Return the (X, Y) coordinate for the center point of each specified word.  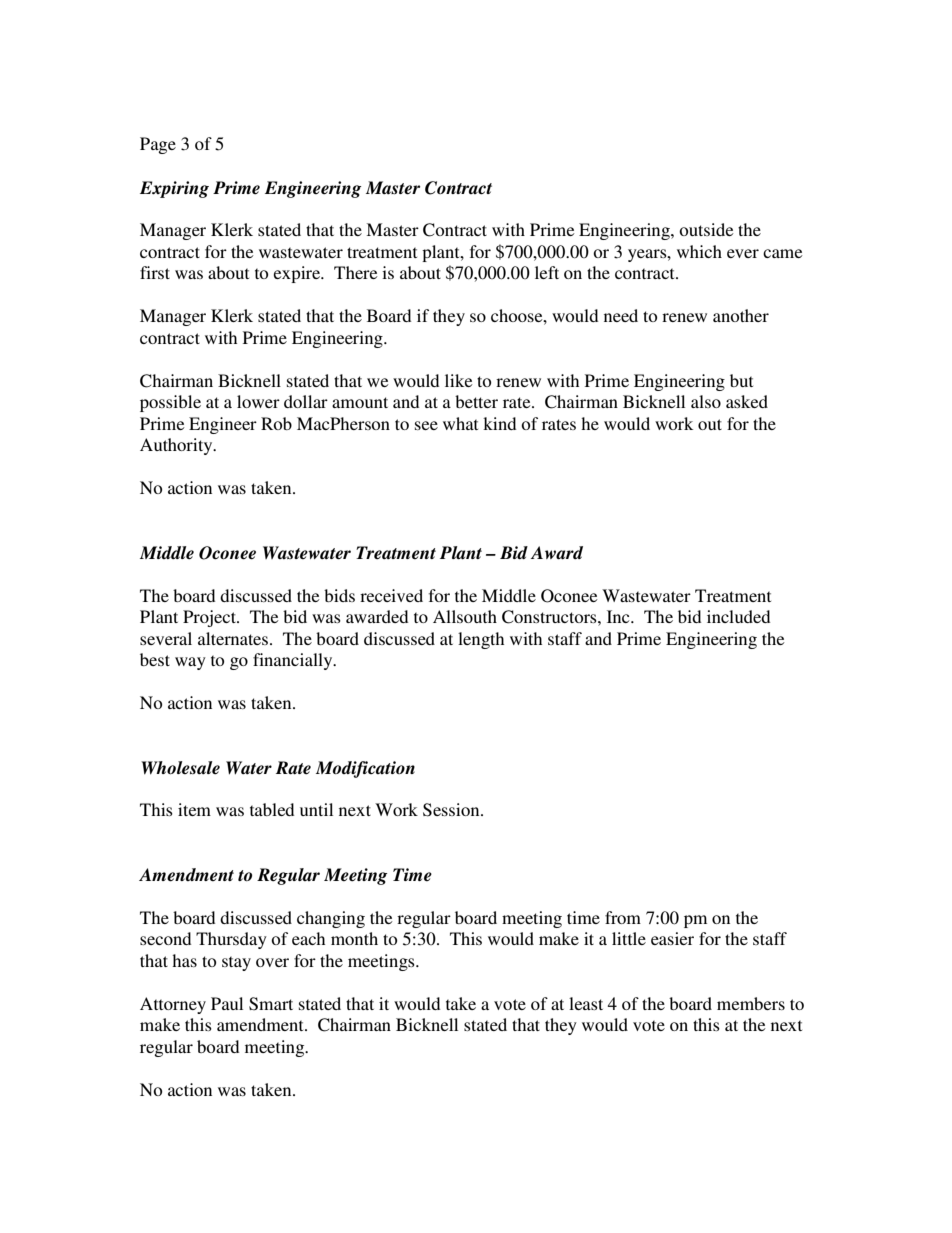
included (738, 616)
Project (210, 618)
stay (236, 963)
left (547, 272)
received (391, 595)
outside (706, 229)
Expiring (174, 189)
